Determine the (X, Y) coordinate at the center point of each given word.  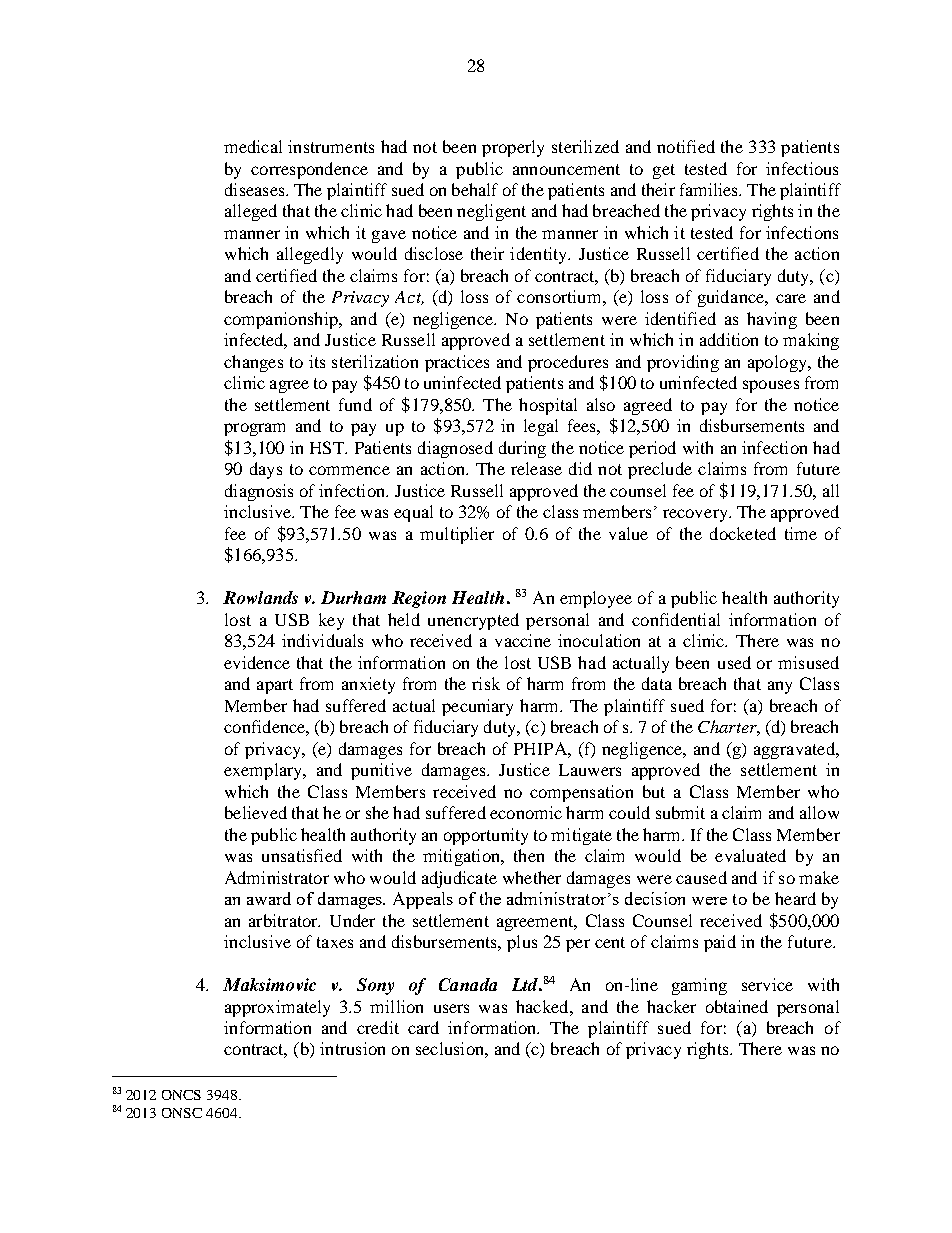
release (536, 468)
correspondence (309, 170)
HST (328, 447)
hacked (543, 1006)
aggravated (795, 750)
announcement (566, 169)
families (710, 189)
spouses (771, 386)
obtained (737, 1006)
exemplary (264, 771)
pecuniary (477, 707)
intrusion (352, 1048)
